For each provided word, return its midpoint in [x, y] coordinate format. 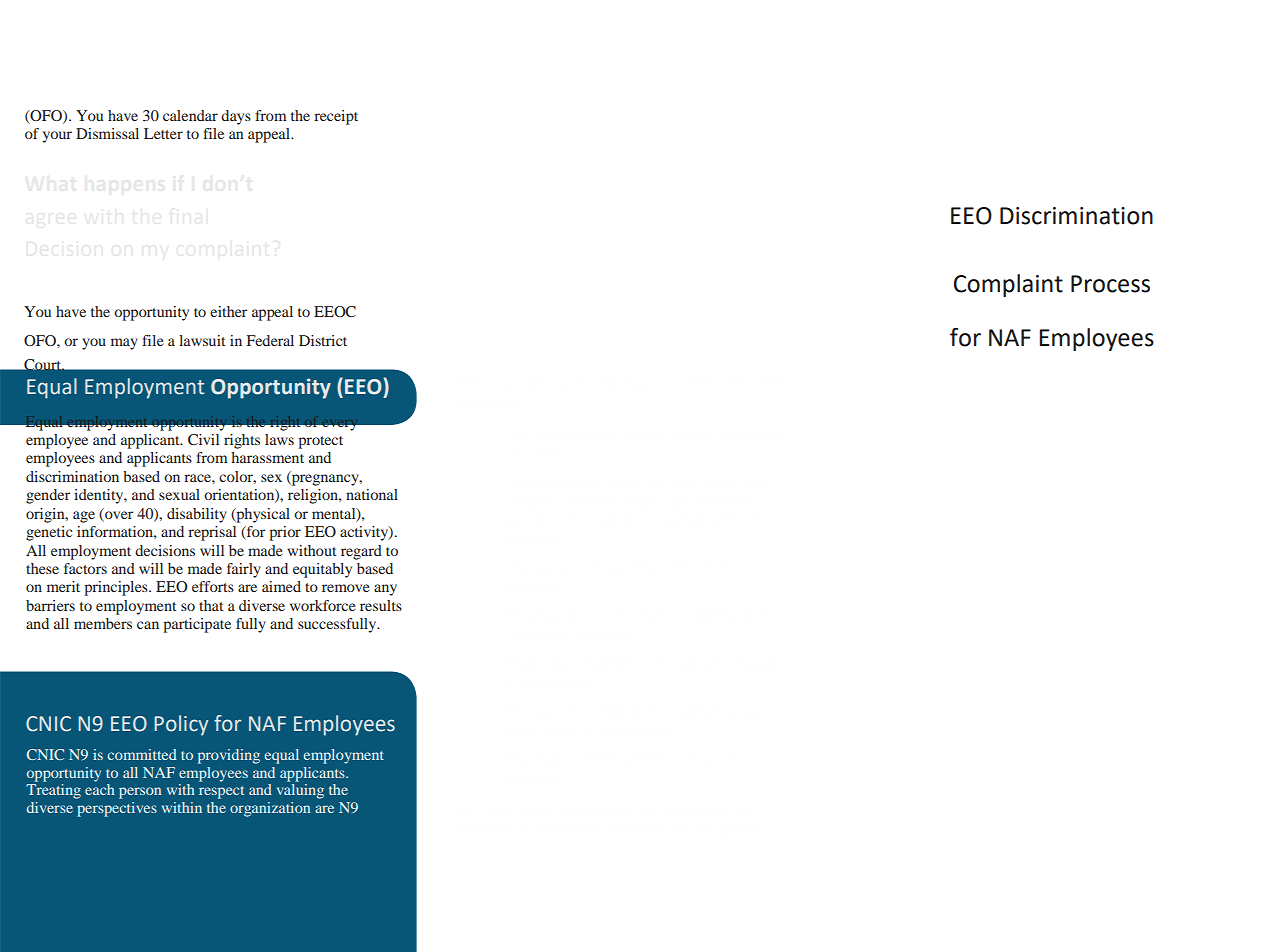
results [381, 605]
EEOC [335, 312]
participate [197, 625]
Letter [163, 133]
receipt [336, 117]
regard [361, 552]
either [228, 311]
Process [1110, 284]
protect [320, 442]
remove [345, 588]
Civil [203, 439]
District [323, 340]
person [140, 793]
